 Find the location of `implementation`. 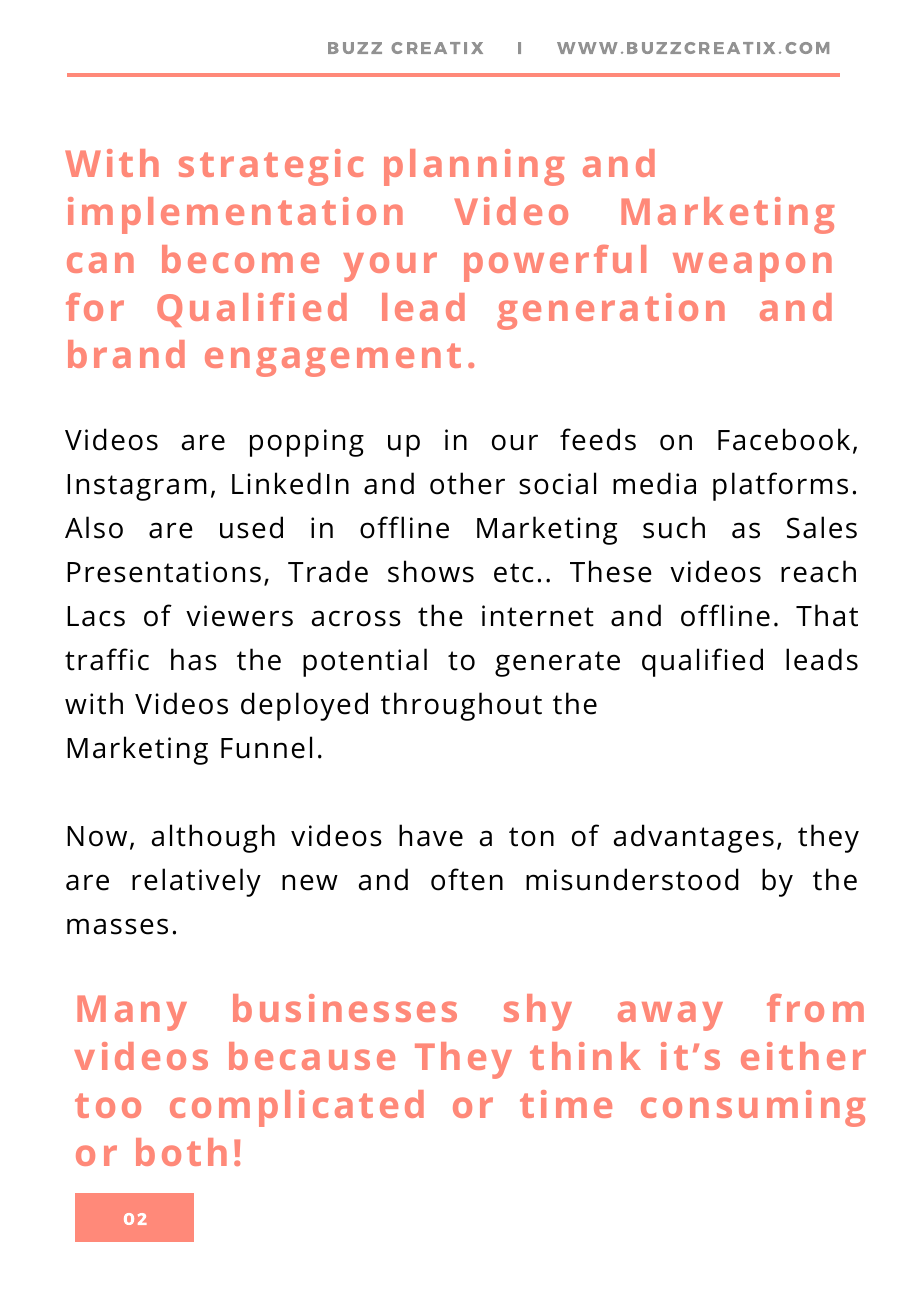

implementation is located at coordinates (235, 215).
